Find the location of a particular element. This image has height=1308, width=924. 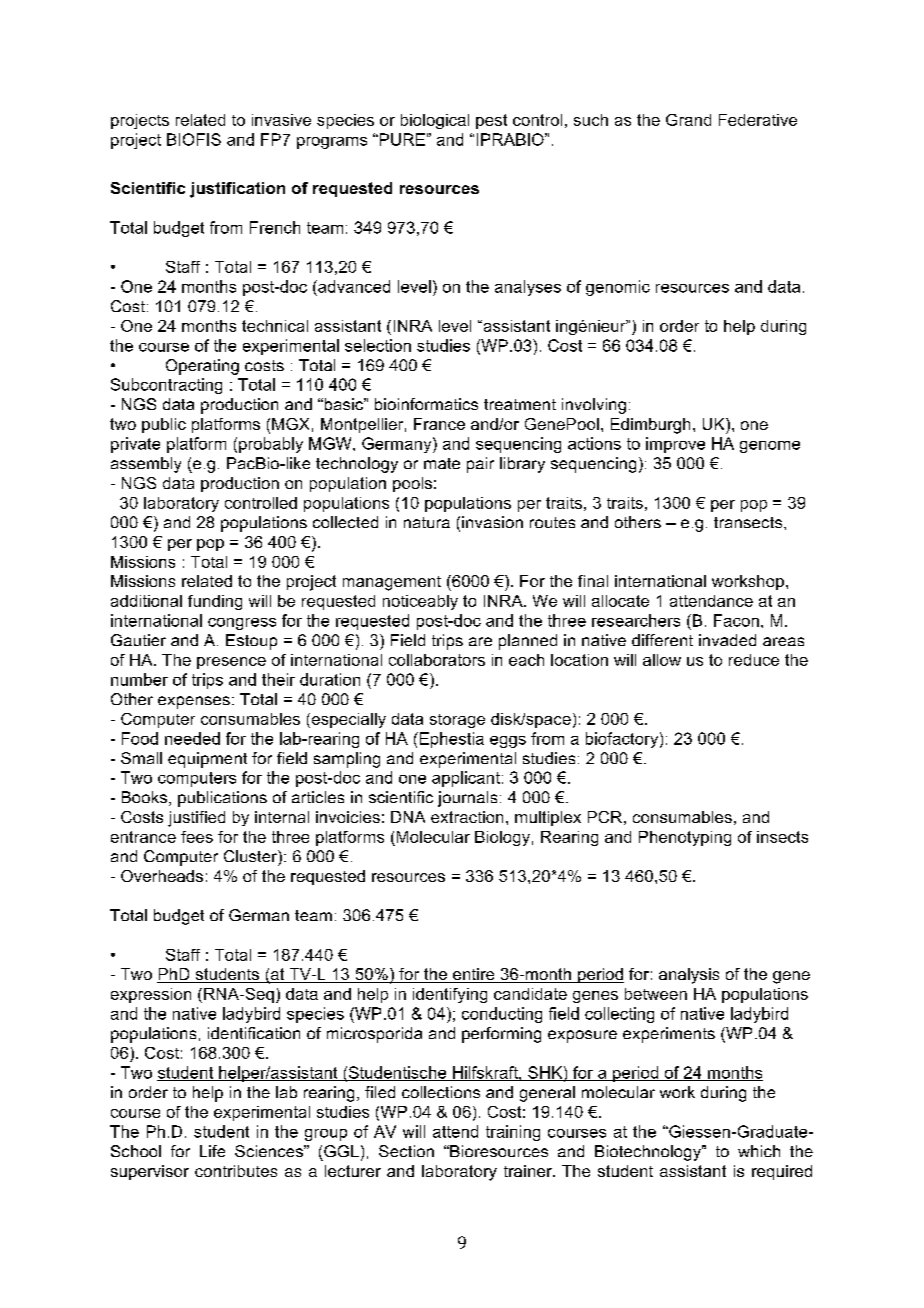

invaded is located at coordinates (727, 640).
